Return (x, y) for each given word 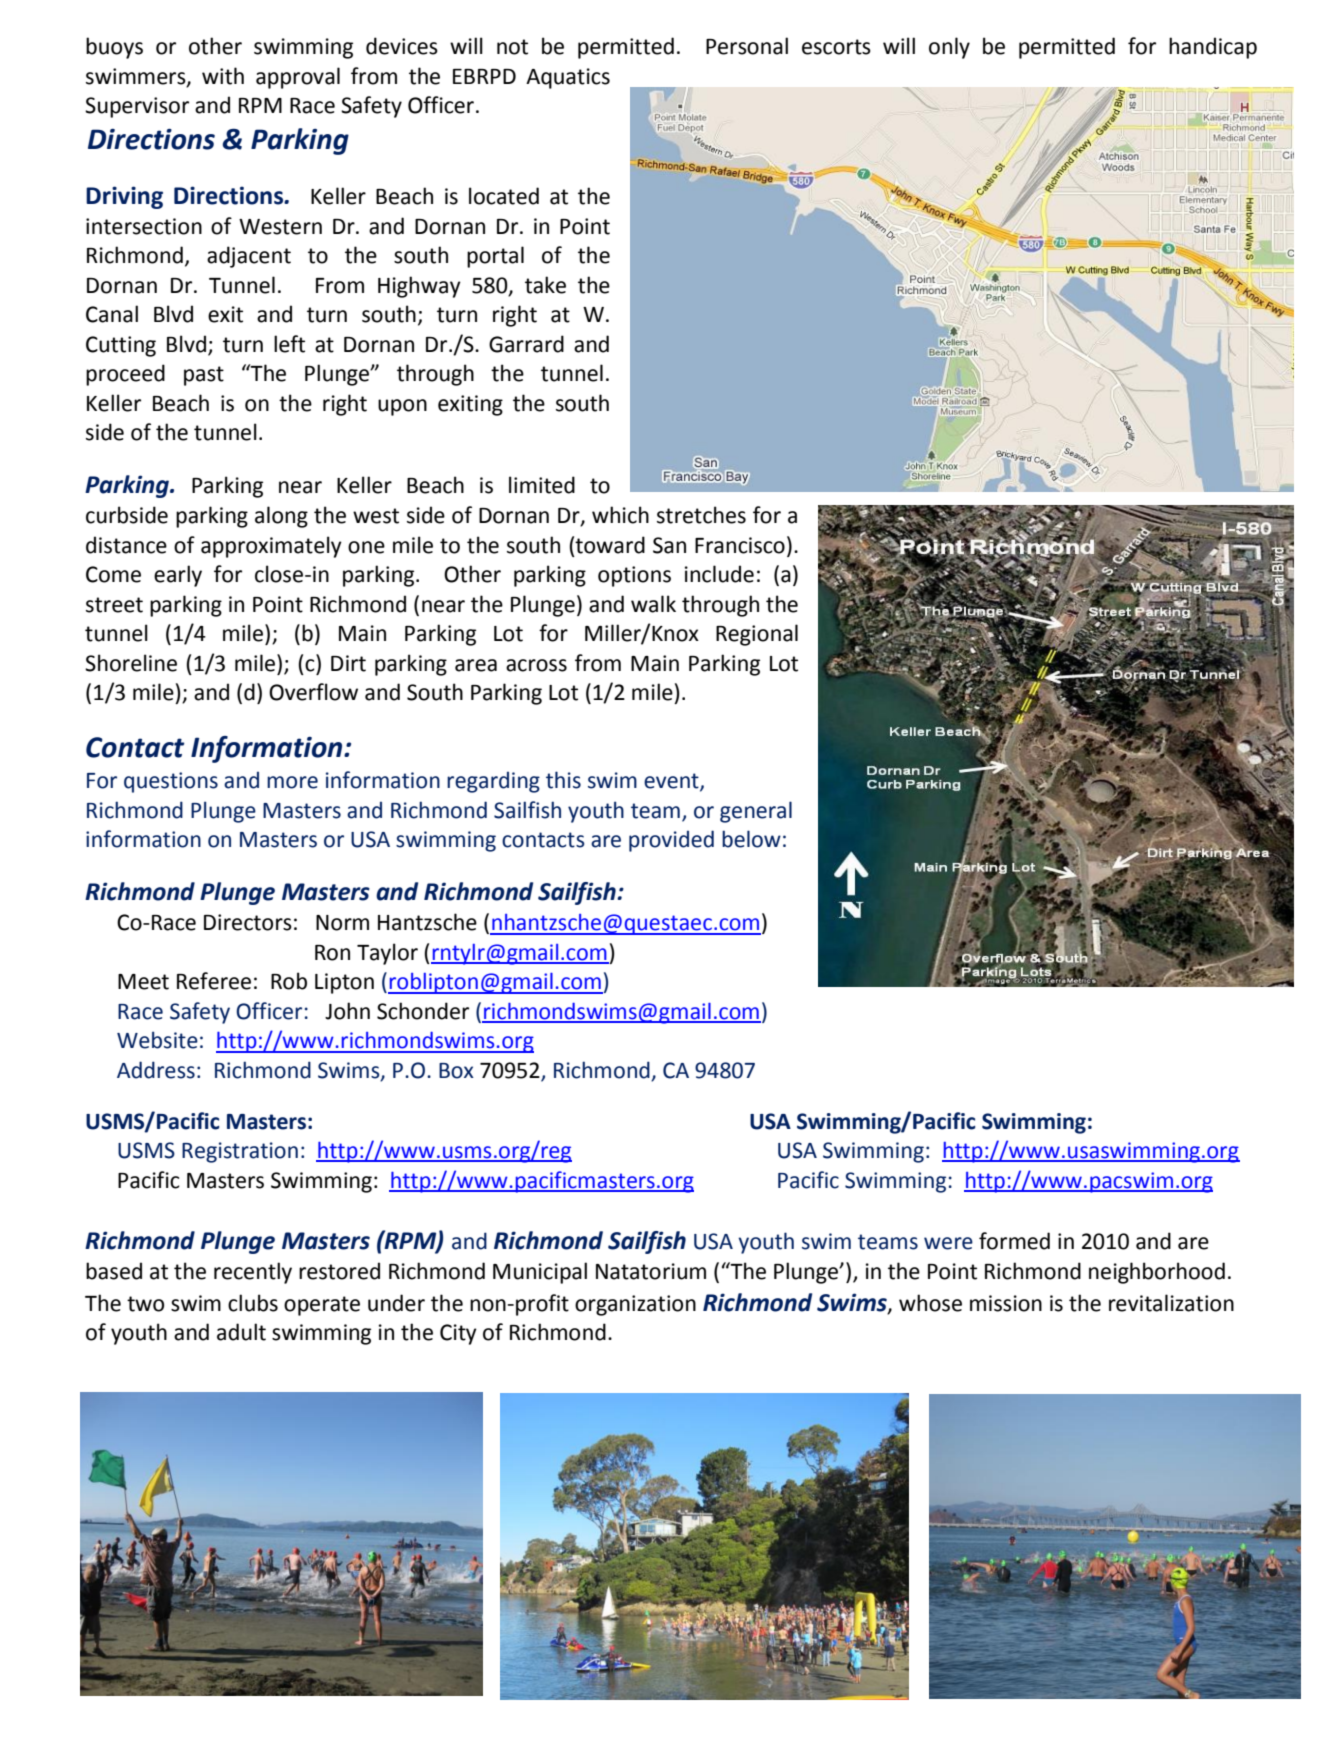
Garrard (526, 344)
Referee (214, 981)
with (223, 76)
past (204, 376)
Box (456, 1071)
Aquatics (568, 78)
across (536, 665)
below (751, 839)
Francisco (740, 545)
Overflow (313, 692)
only (949, 48)
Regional (757, 635)
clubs (253, 1303)
